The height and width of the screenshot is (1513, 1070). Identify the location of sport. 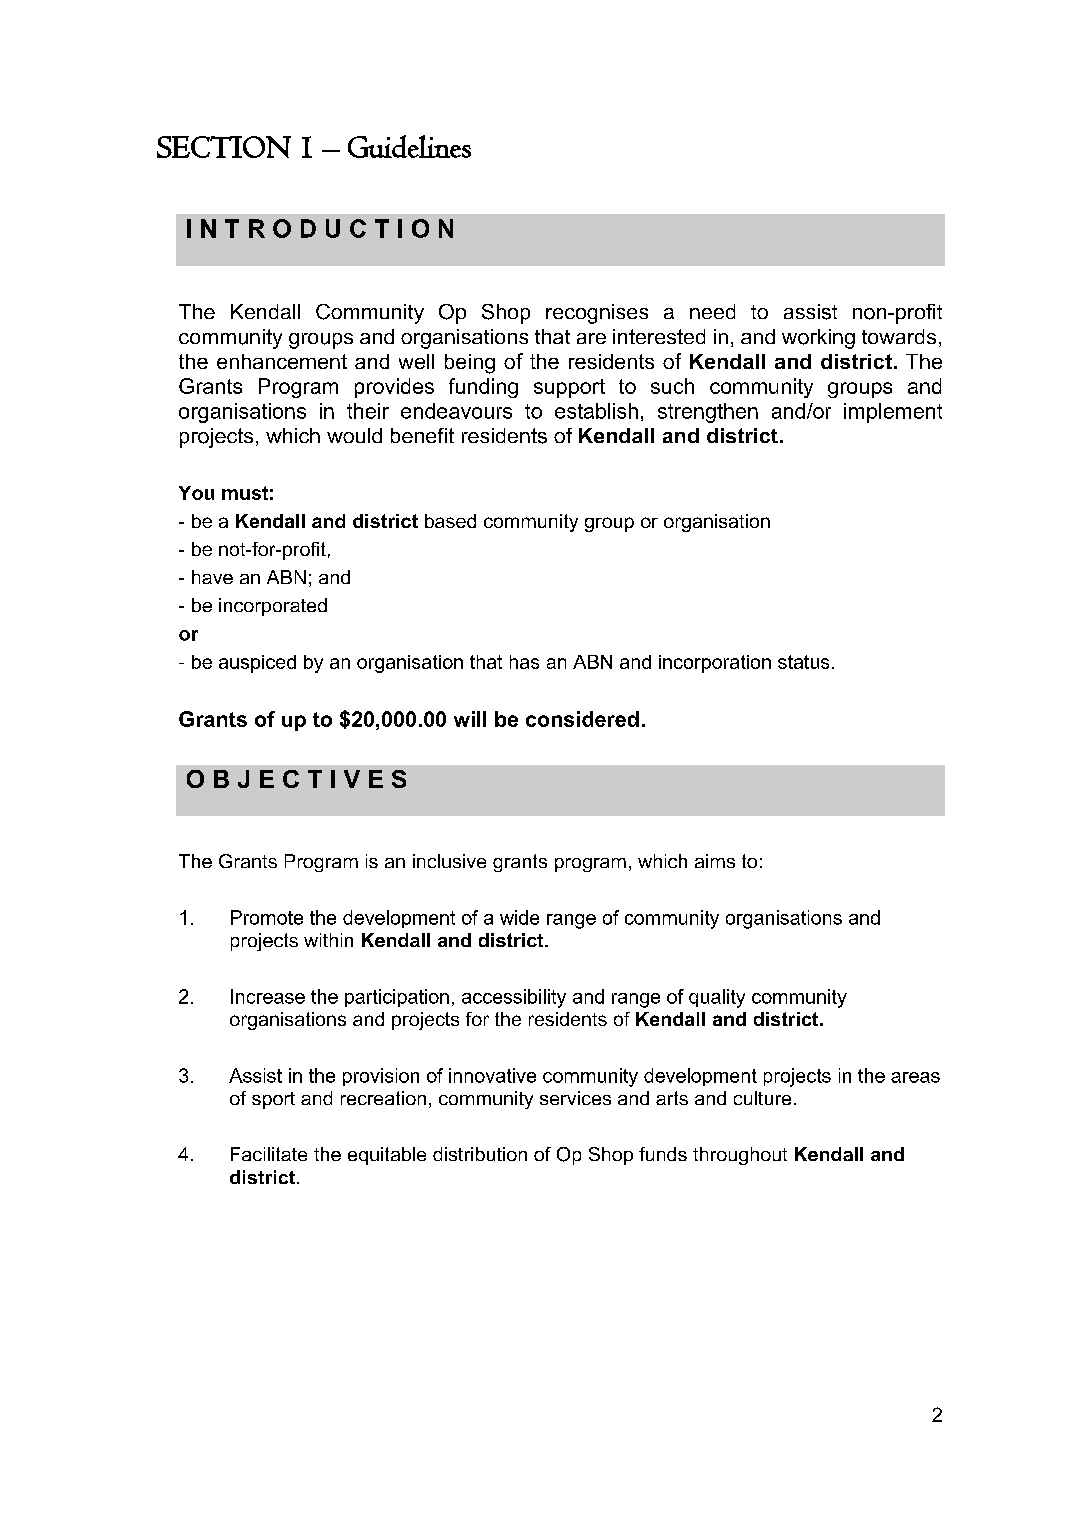
(273, 1100).
